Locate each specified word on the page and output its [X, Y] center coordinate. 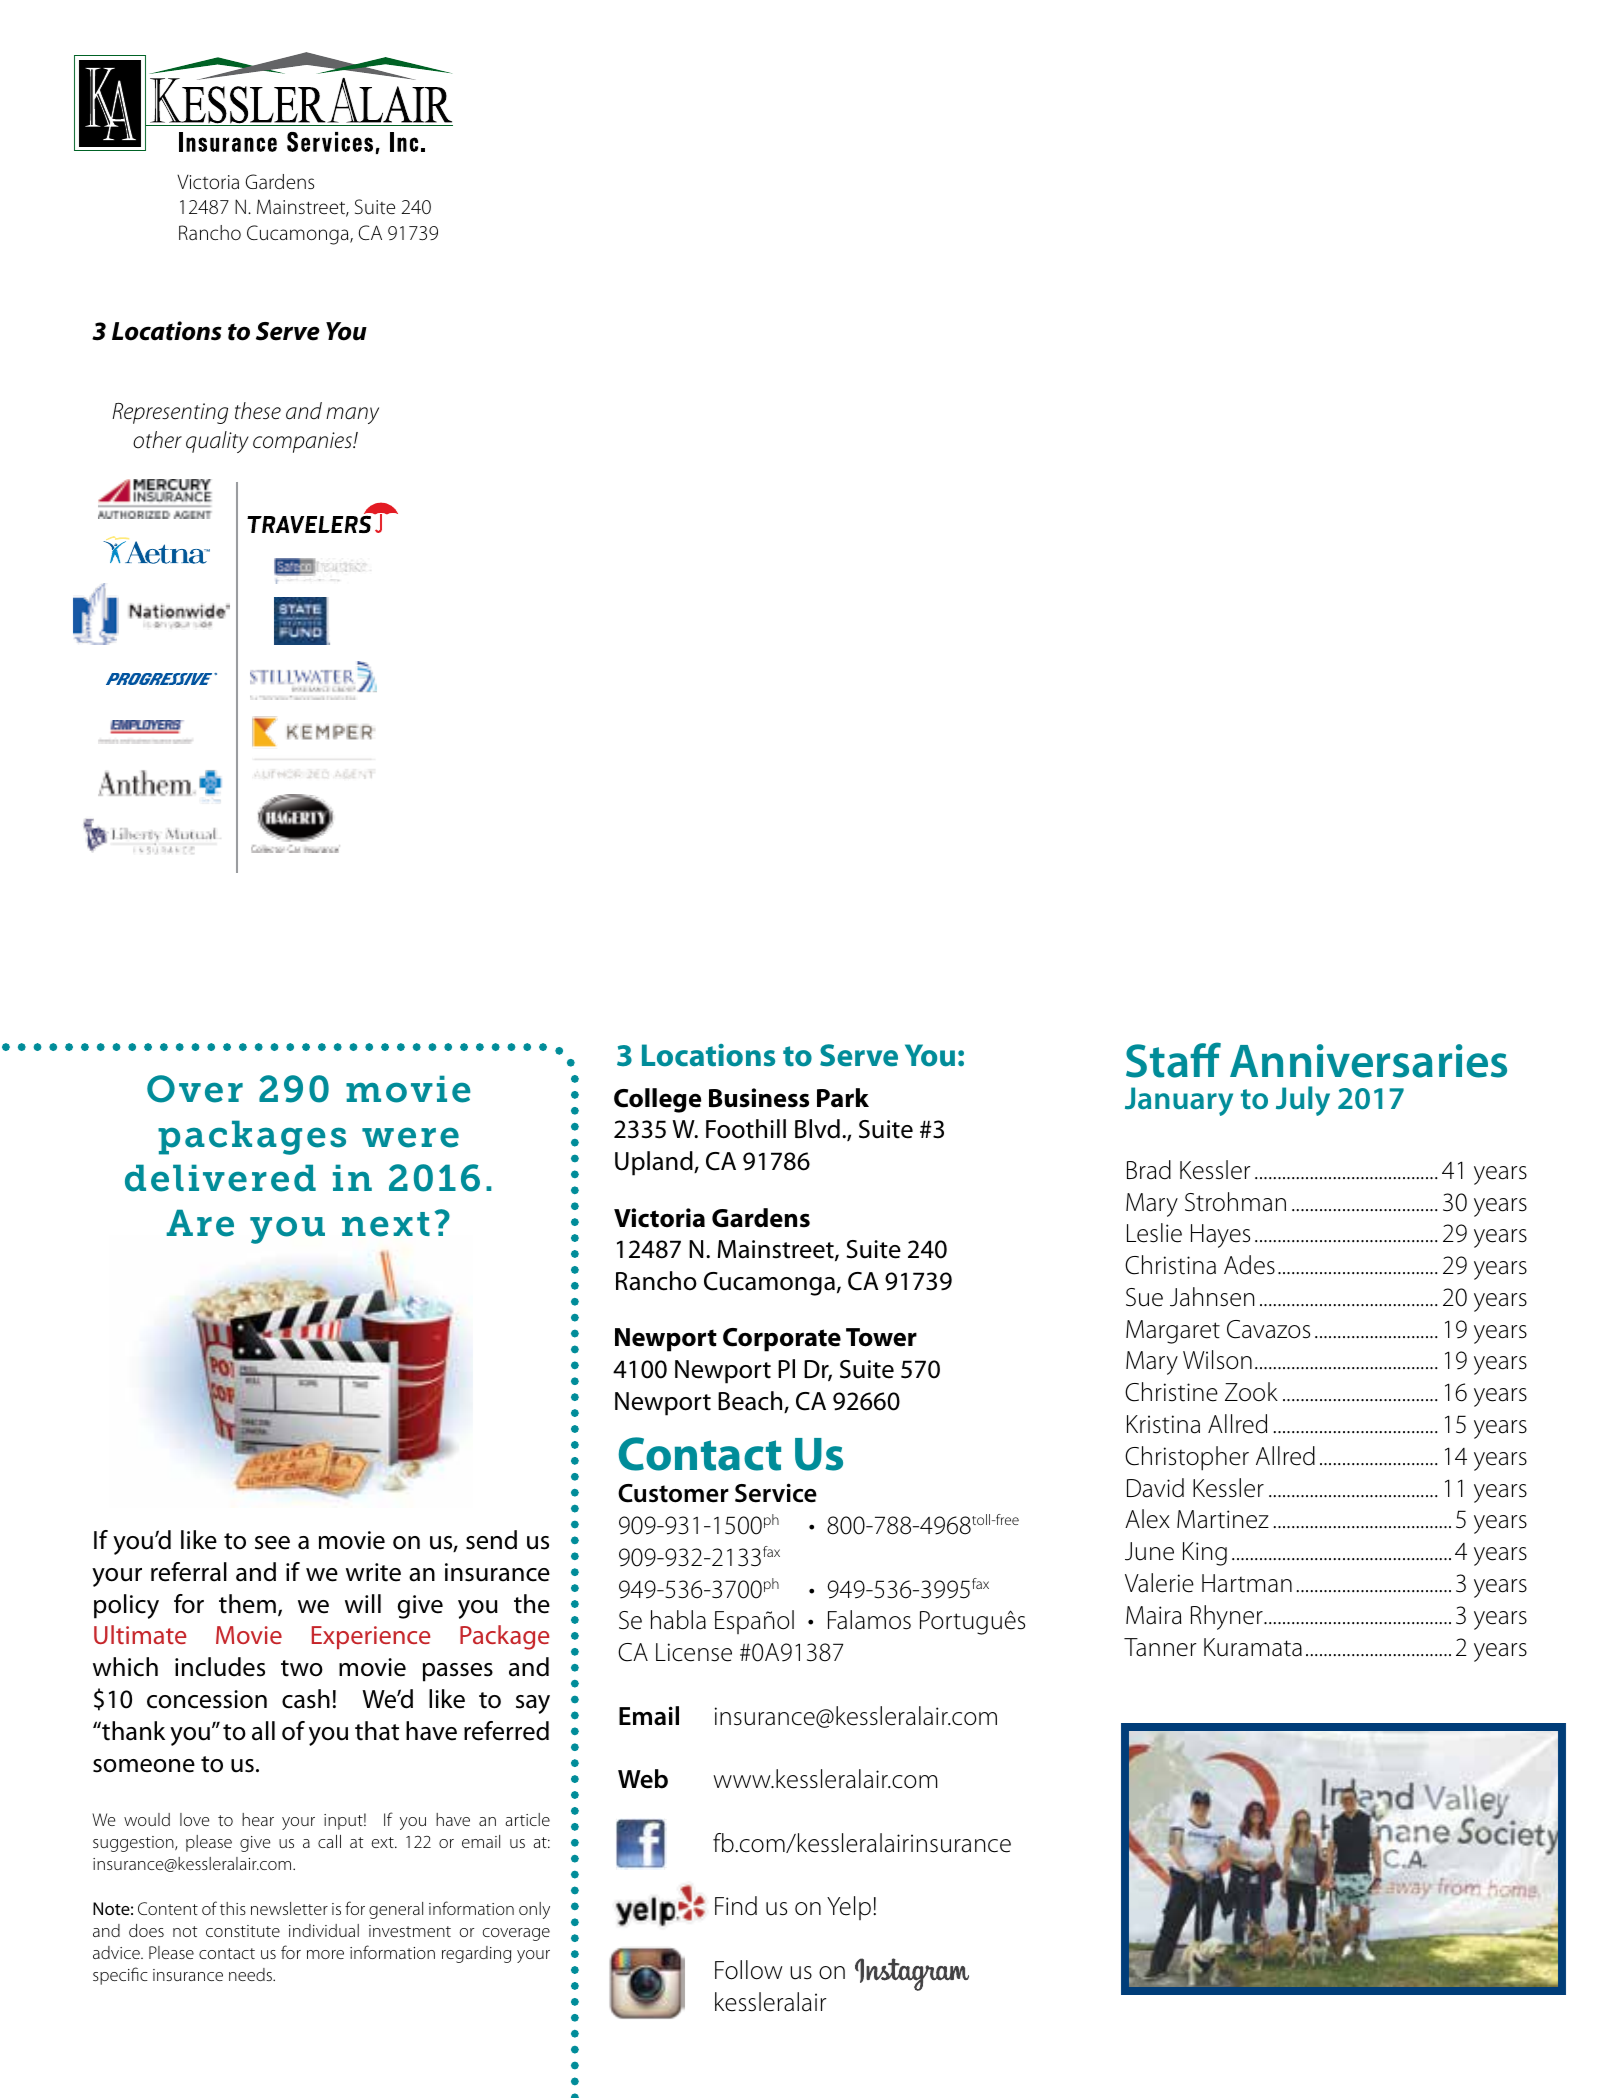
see [272, 1543]
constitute [243, 1931]
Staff [1173, 1060]
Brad [1149, 1170]
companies [303, 442]
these [258, 411]
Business [759, 1098]
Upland [655, 1163]
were [410, 1137]
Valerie [1159, 1583]
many [352, 415]
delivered [220, 1178]
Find [736, 1906]
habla [678, 1620]
